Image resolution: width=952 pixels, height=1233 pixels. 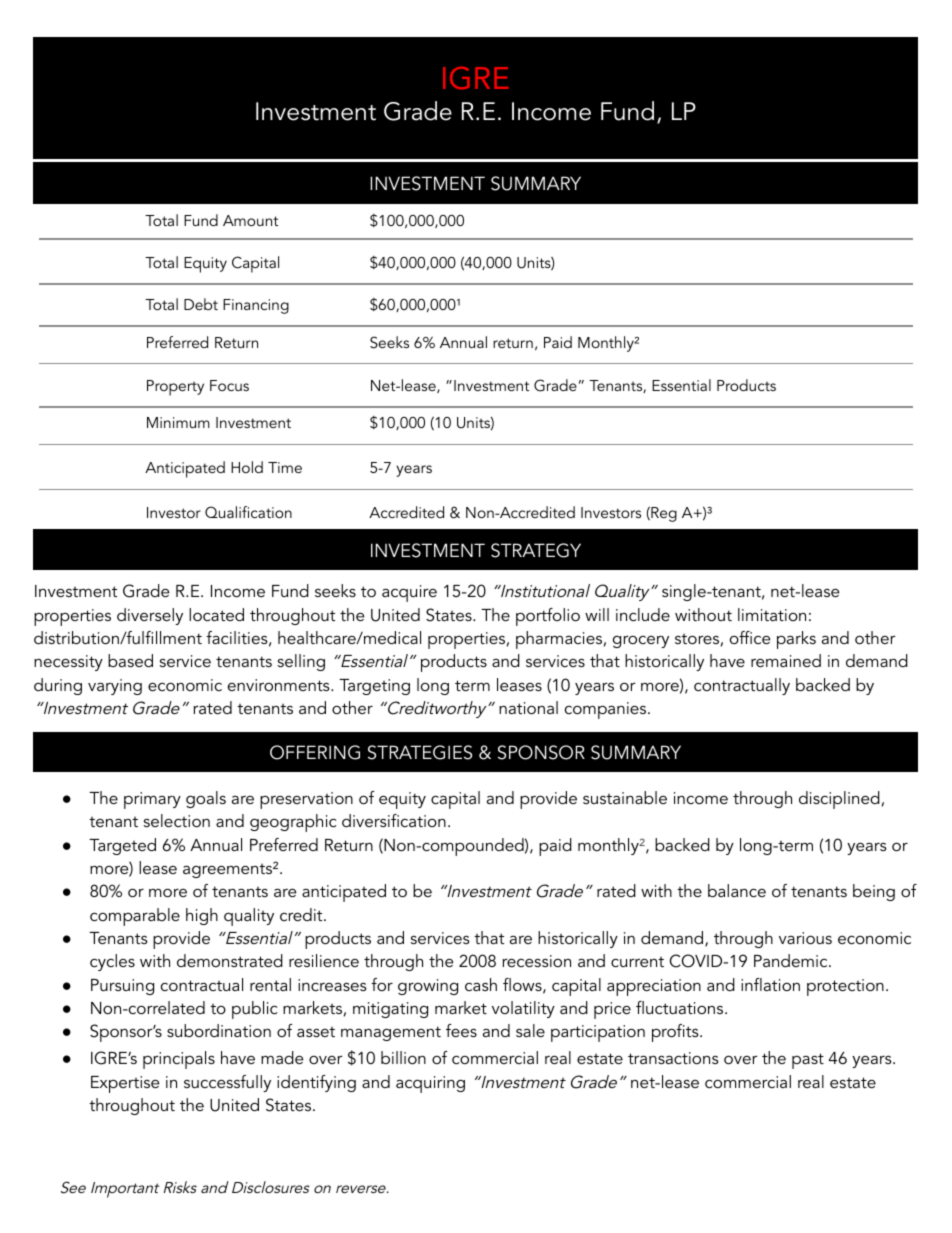 What do you see at coordinates (250, 220) in the page?
I see `Amount` at bounding box center [250, 220].
